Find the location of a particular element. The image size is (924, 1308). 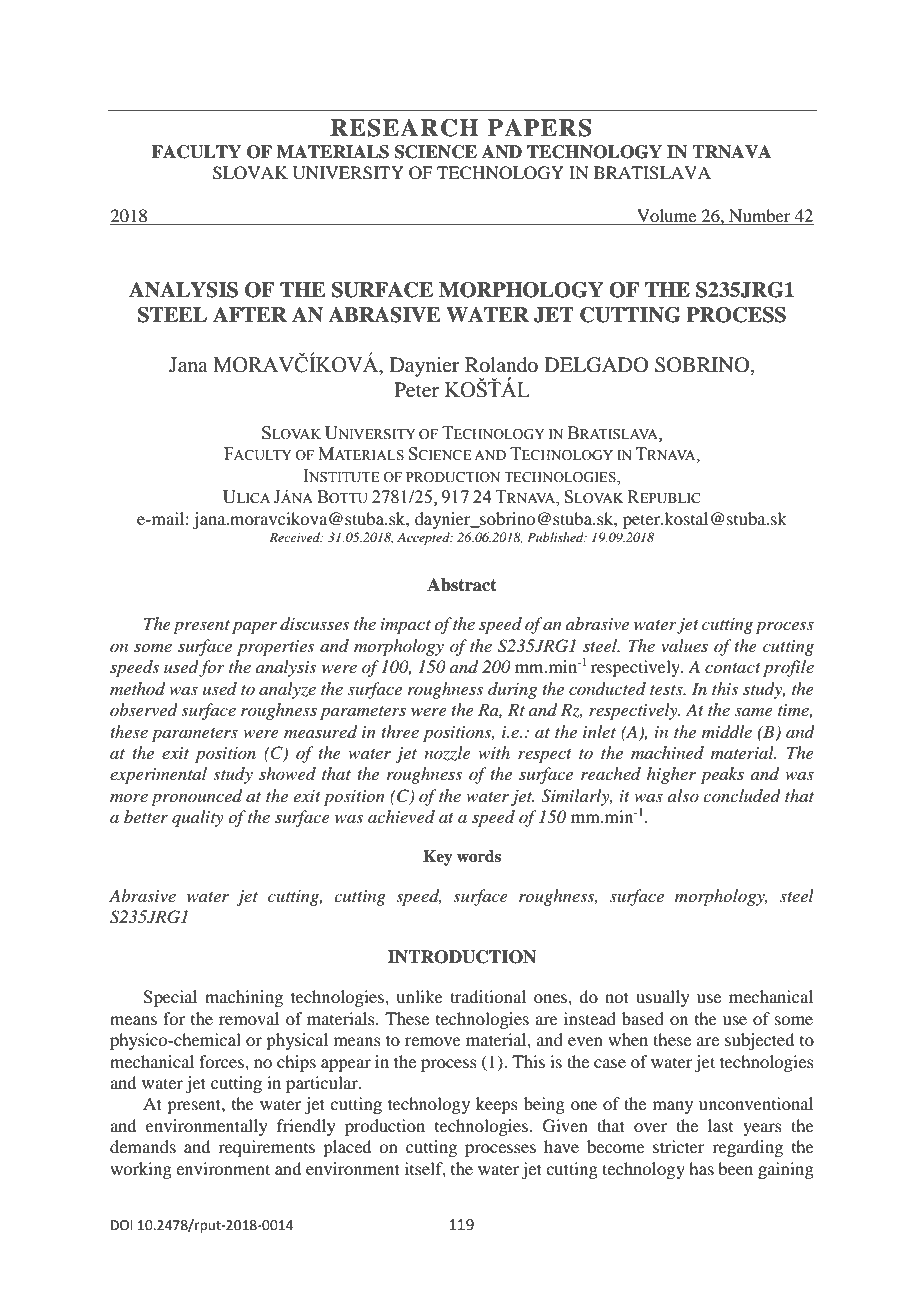

Volume is located at coordinates (667, 217).
